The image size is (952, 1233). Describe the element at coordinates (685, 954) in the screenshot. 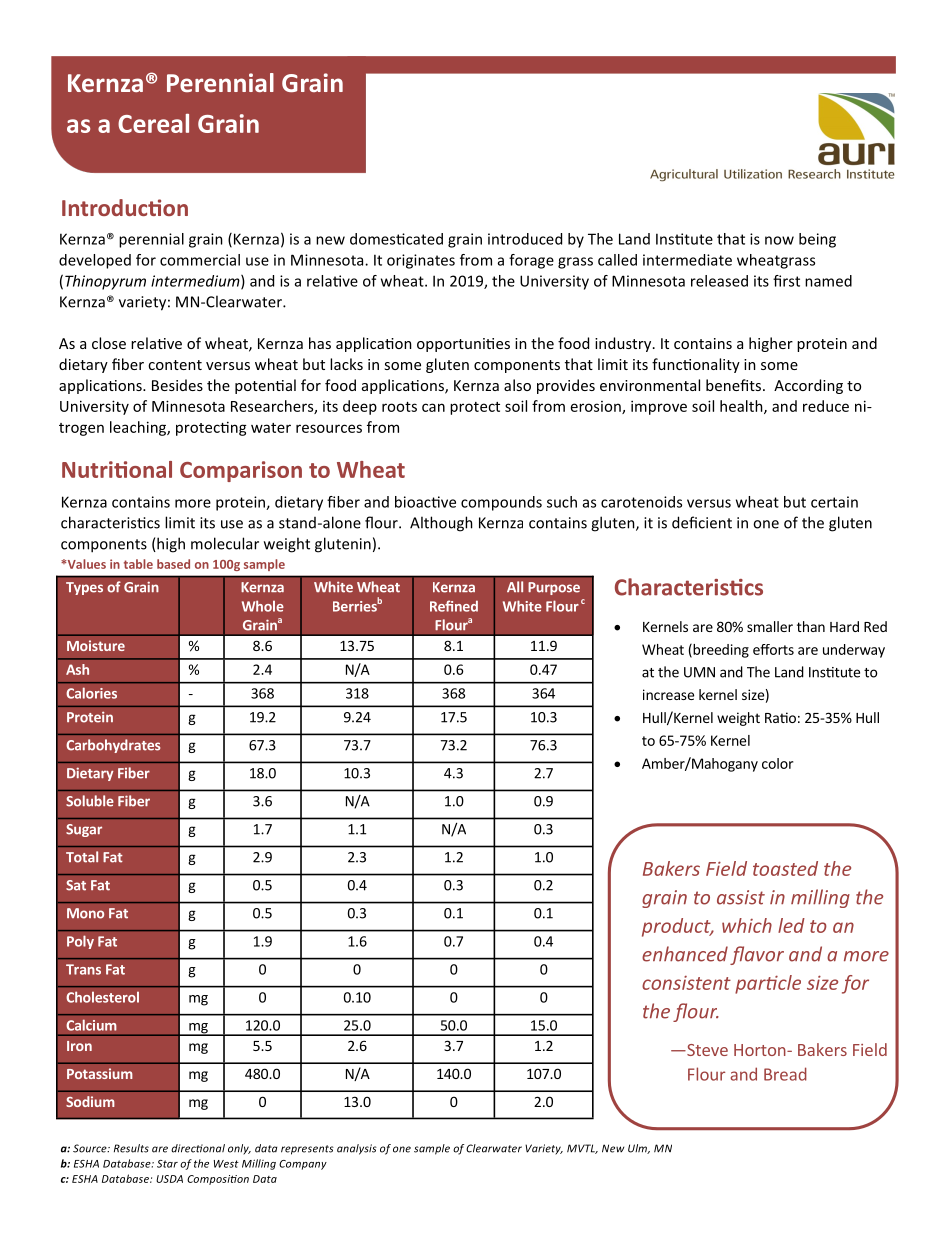

I see `enhanced` at that location.
